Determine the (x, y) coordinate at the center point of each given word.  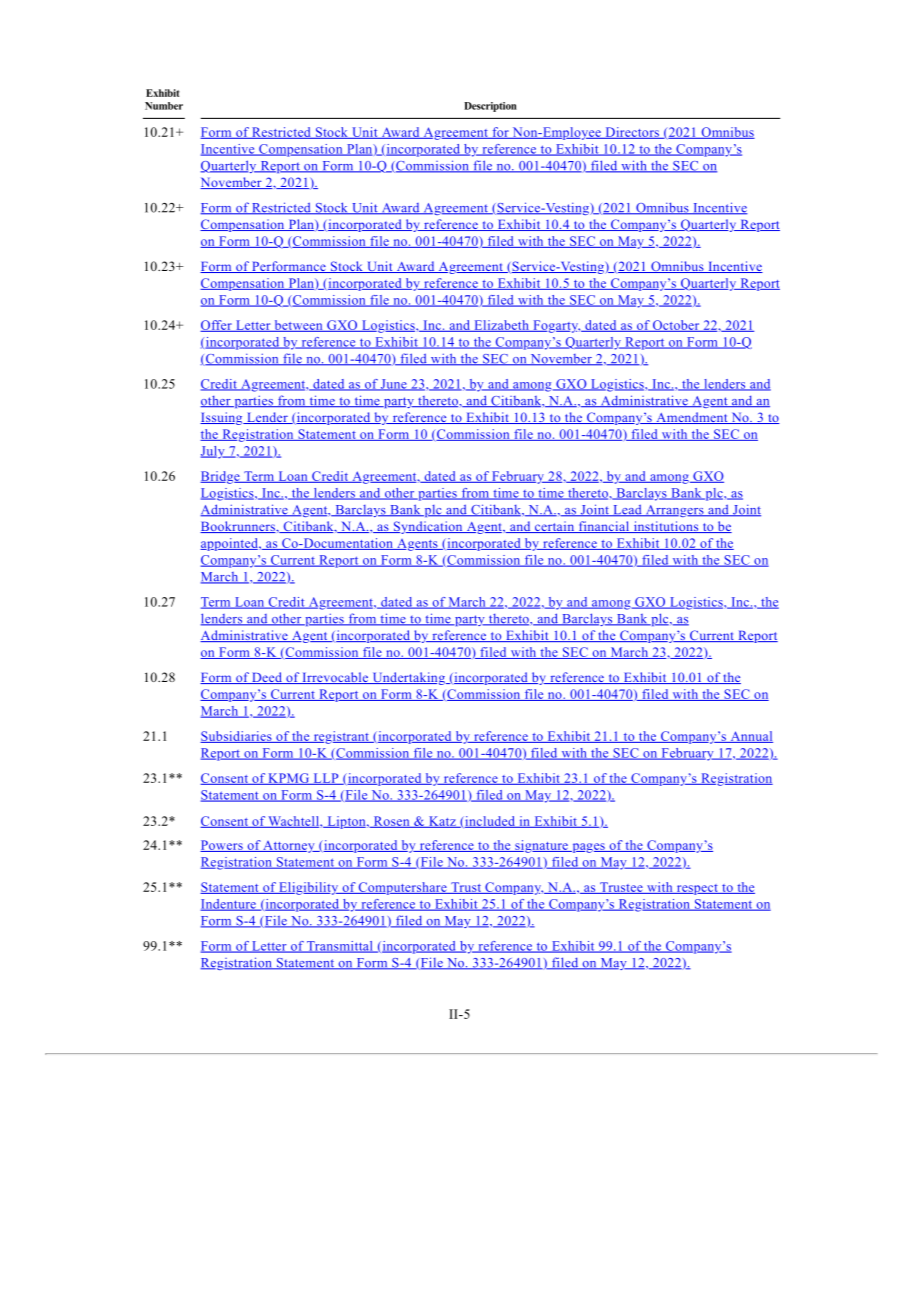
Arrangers (674, 511)
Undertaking (408, 678)
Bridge (221, 477)
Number (164, 106)
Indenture (229, 905)
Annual (750, 737)
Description (490, 107)
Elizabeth (501, 326)
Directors (632, 133)
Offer (217, 326)
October (676, 326)
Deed (267, 678)
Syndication (428, 527)
